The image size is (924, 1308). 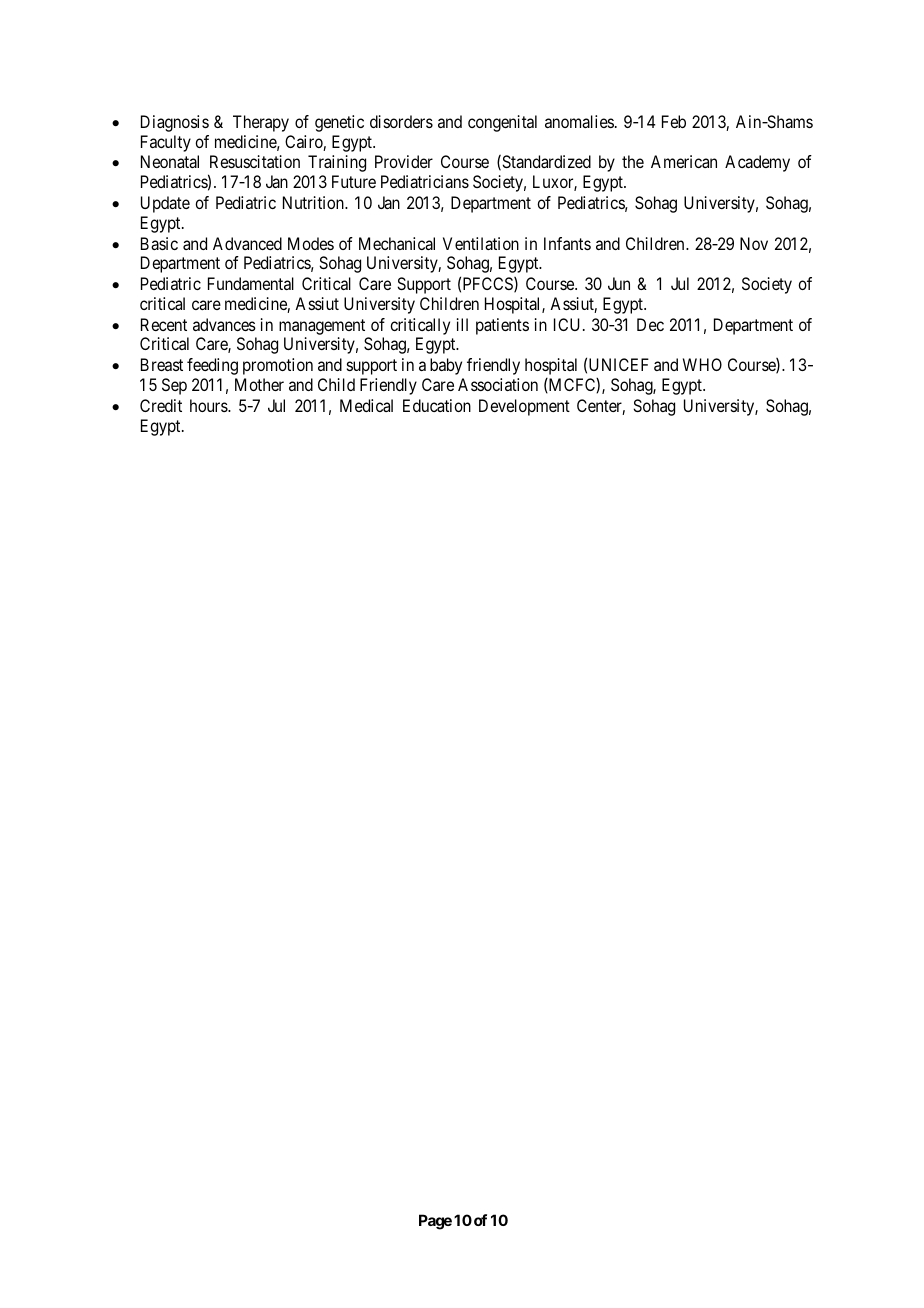 What do you see at coordinates (261, 123) in the document?
I see `Therapy` at bounding box center [261, 123].
